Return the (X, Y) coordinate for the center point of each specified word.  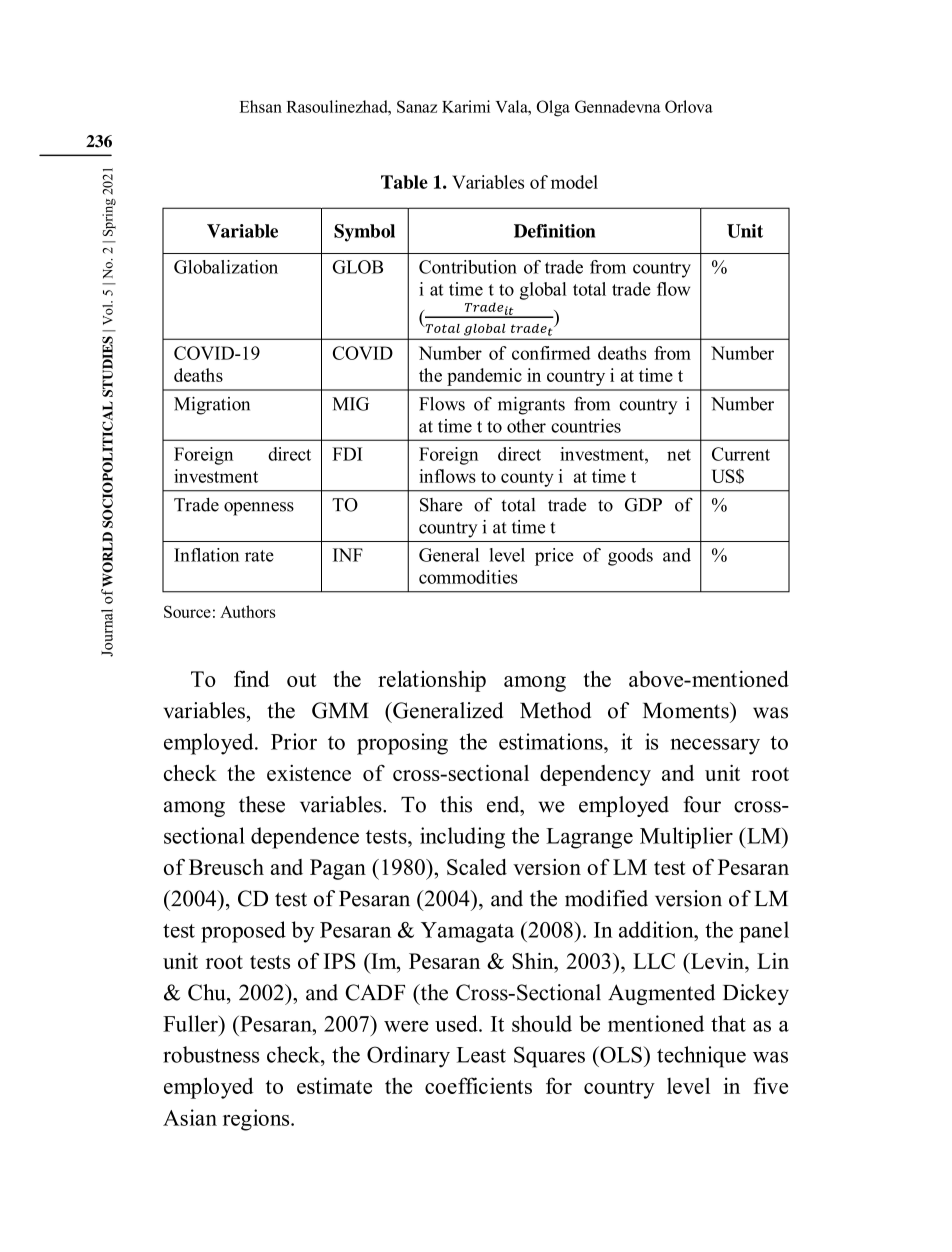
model (574, 182)
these (262, 804)
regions (257, 1120)
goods (630, 557)
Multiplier (686, 838)
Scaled (477, 867)
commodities (468, 577)
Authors (248, 611)
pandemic (484, 377)
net (679, 455)
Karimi (466, 106)
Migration (212, 406)
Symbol (364, 233)
